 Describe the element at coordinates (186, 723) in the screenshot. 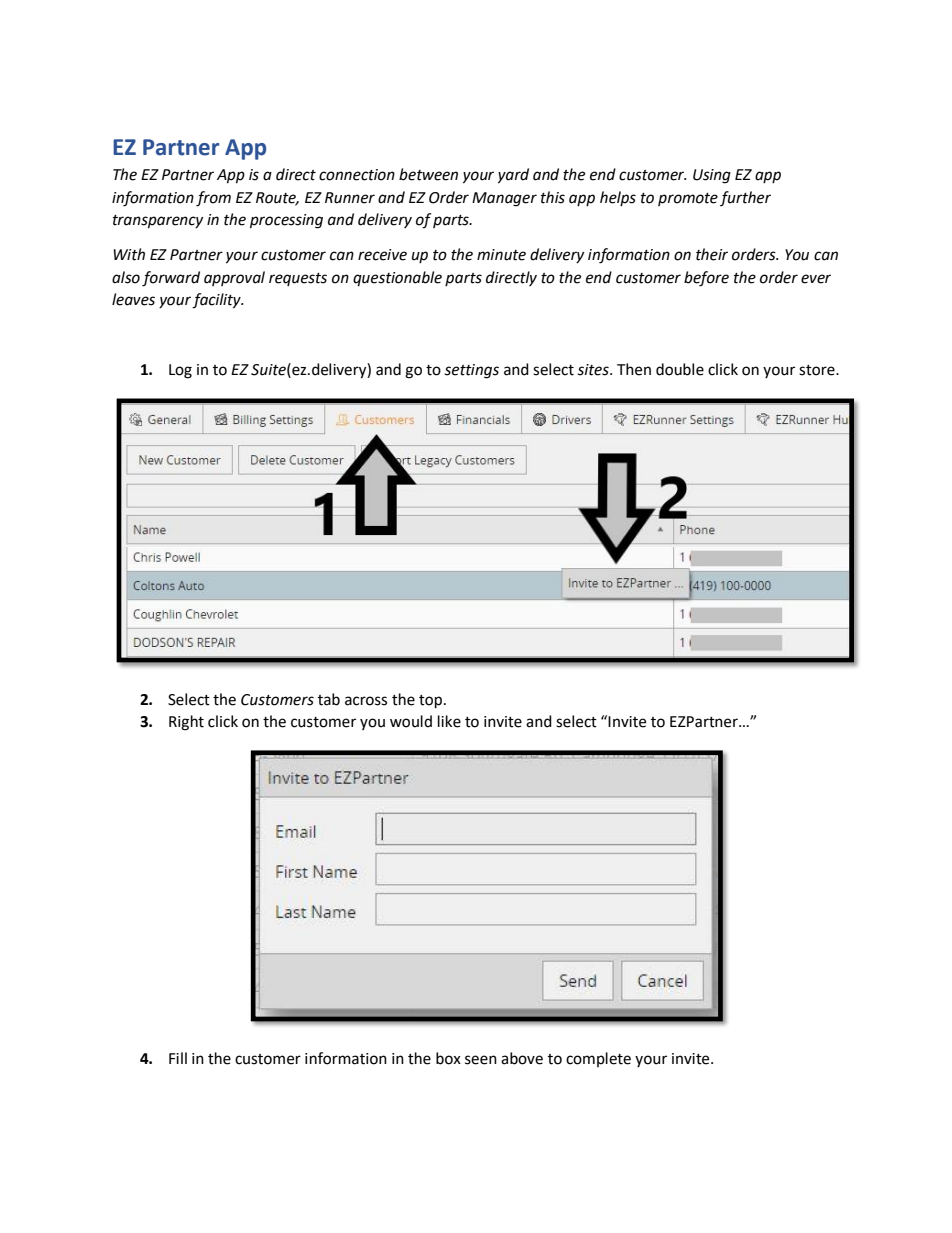

I see `Right` at that location.
